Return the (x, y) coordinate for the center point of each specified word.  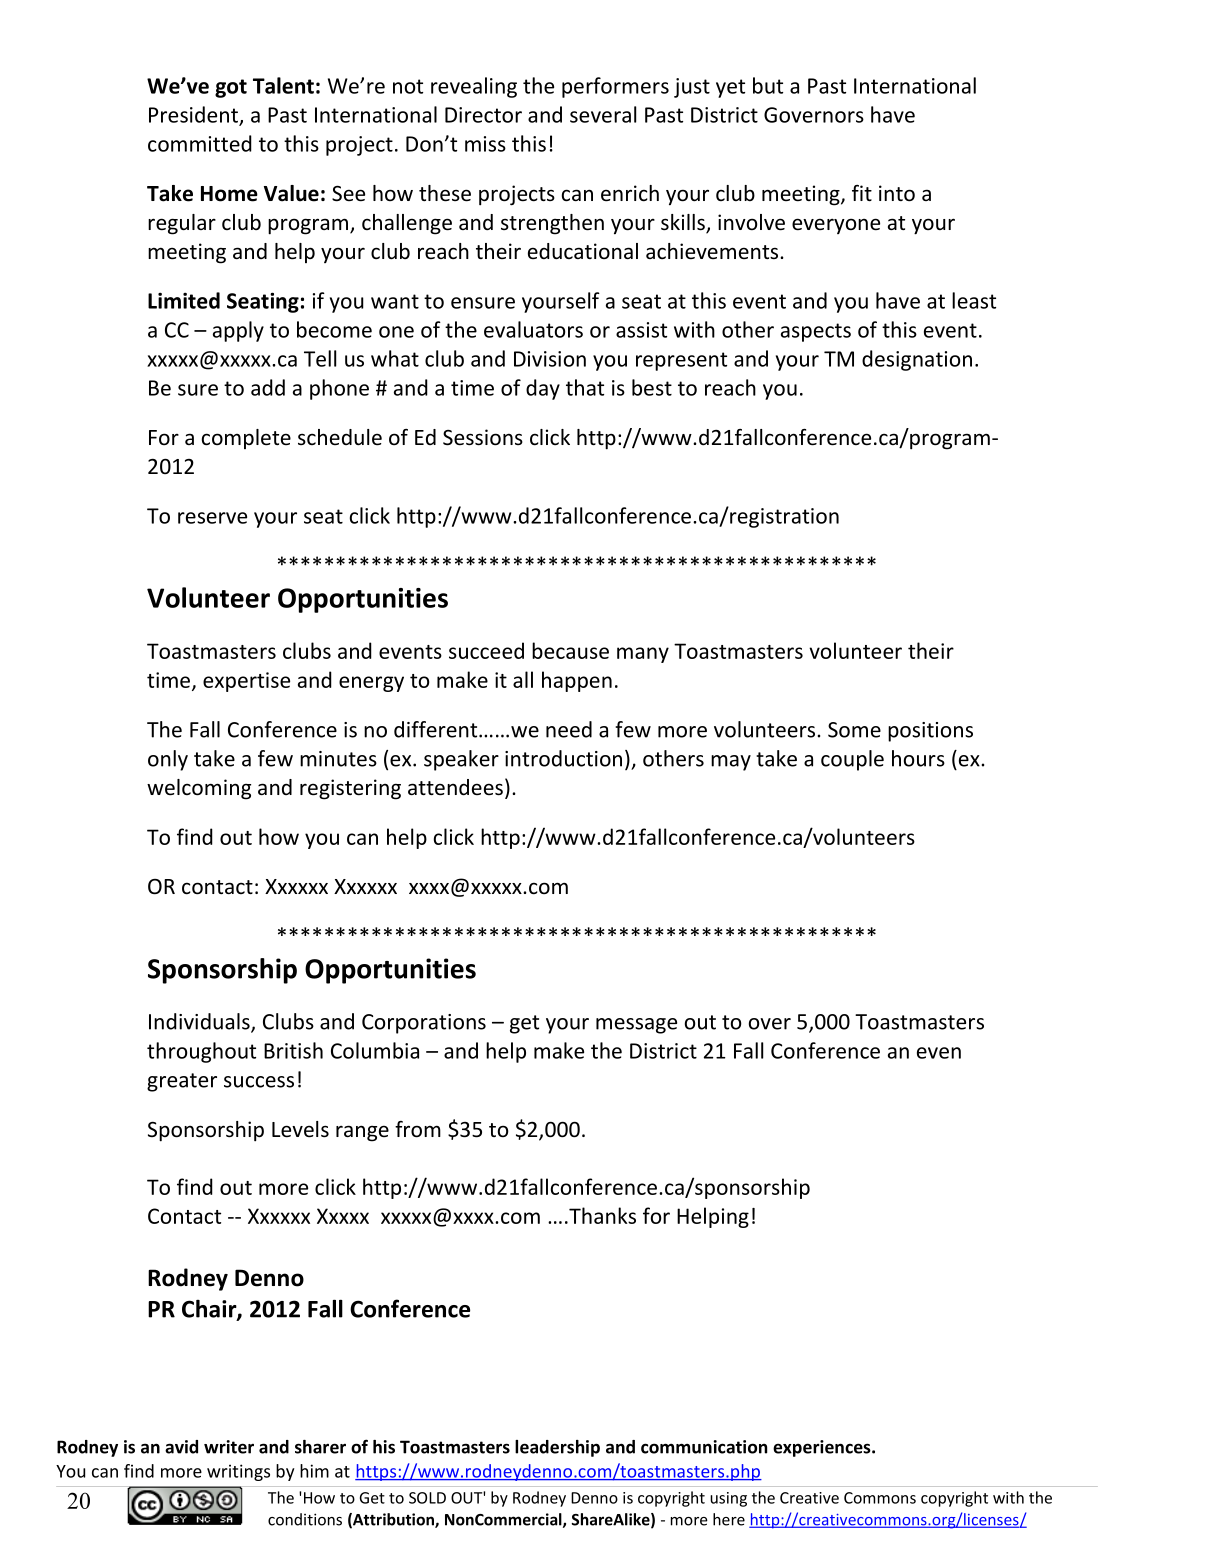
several (603, 114)
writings (238, 1472)
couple (852, 760)
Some (854, 730)
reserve (212, 518)
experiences (823, 1448)
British (293, 1050)
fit (862, 193)
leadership (557, 1448)
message (636, 1026)
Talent (283, 85)
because (570, 650)
